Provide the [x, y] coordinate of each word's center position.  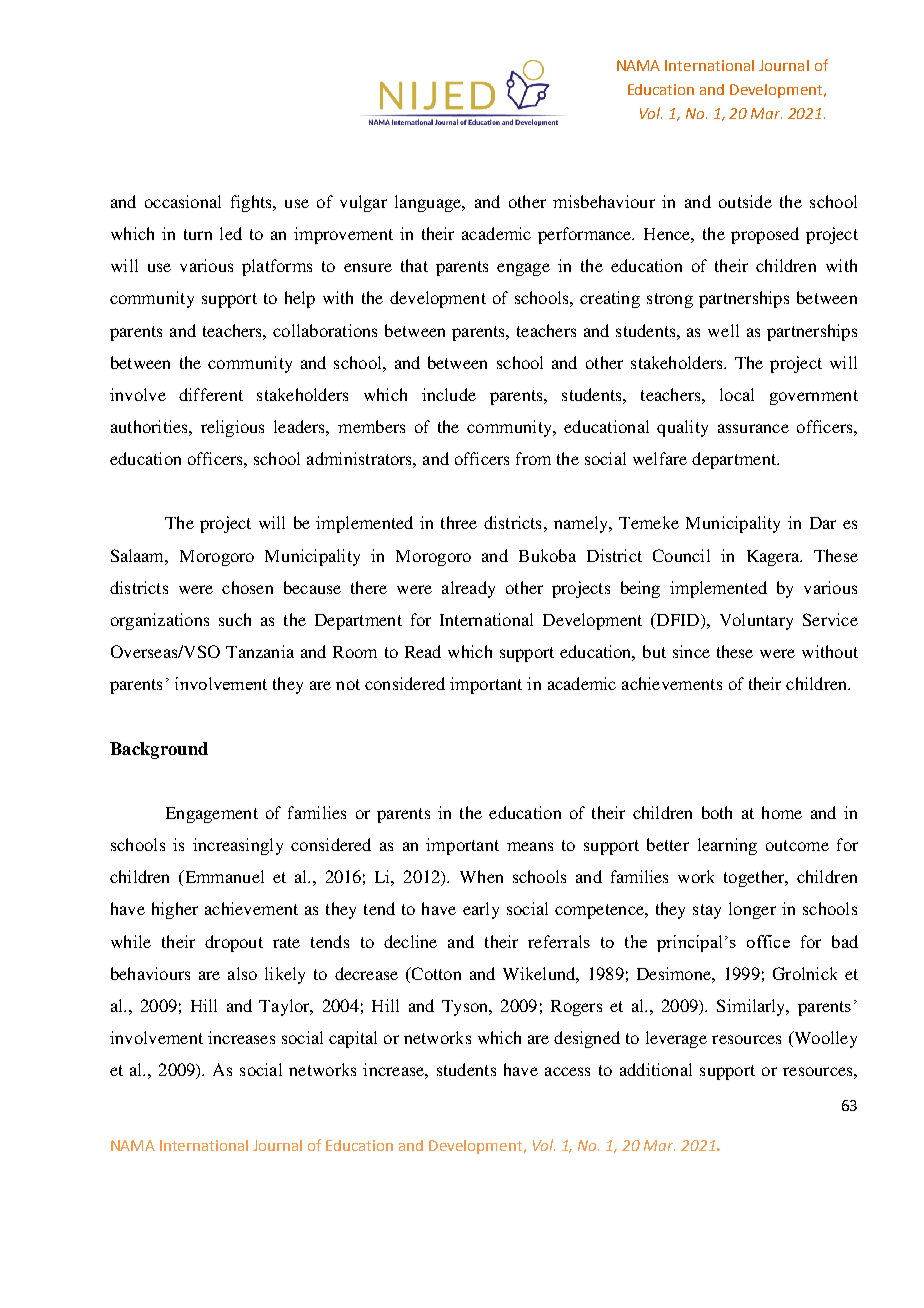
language [429, 203]
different [211, 394]
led [231, 233]
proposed [765, 235]
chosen [247, 587]
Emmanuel [223, 878]
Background [159, 750]
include [449, 394]
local [737, 394]
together [755, 878]
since [691, 651]
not [348, 684]
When [481, 876]
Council [681, 555]
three [459, 522]
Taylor [285, 1007]
